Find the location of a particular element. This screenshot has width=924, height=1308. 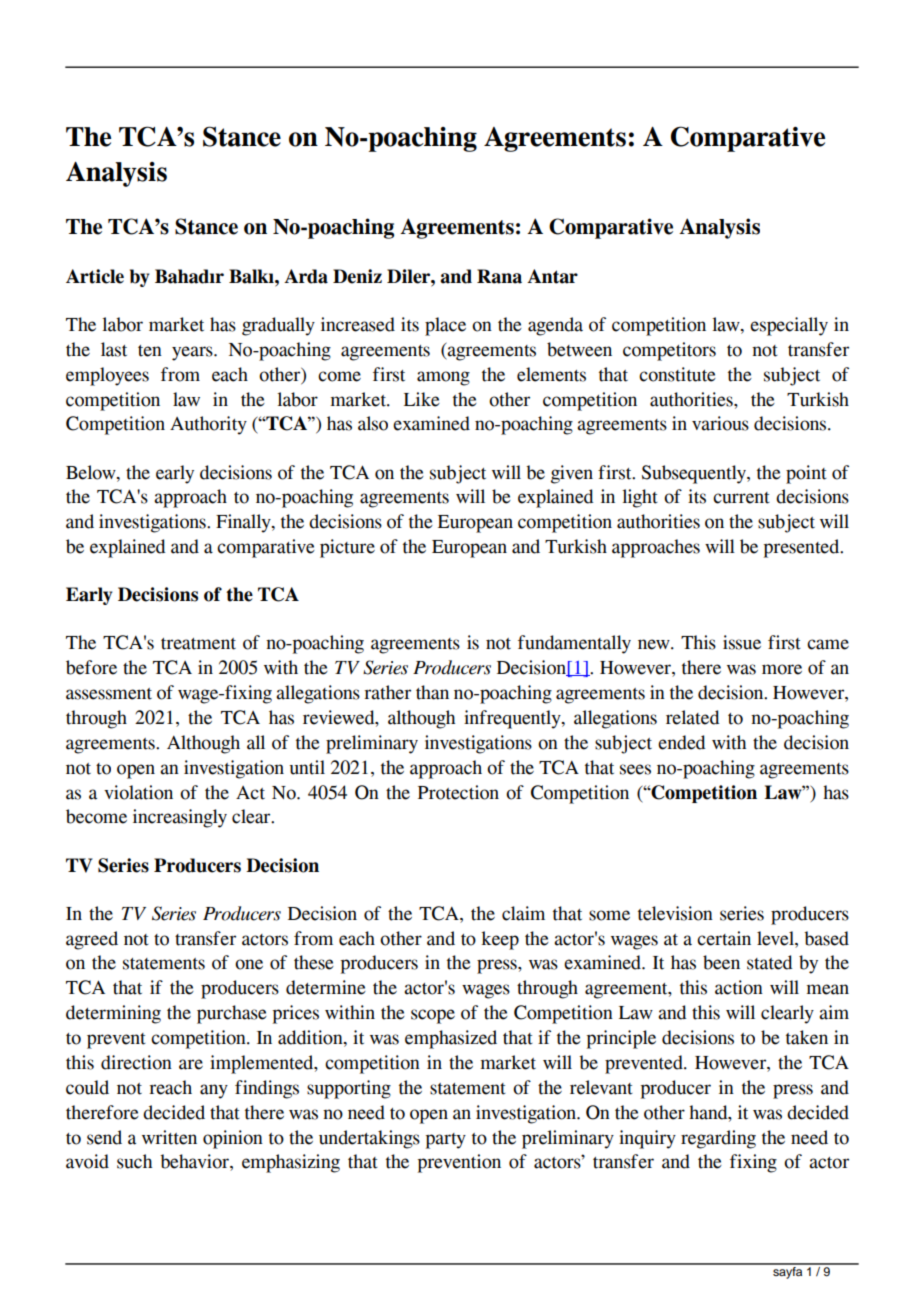

especially is located at coordinates (789, 326).
